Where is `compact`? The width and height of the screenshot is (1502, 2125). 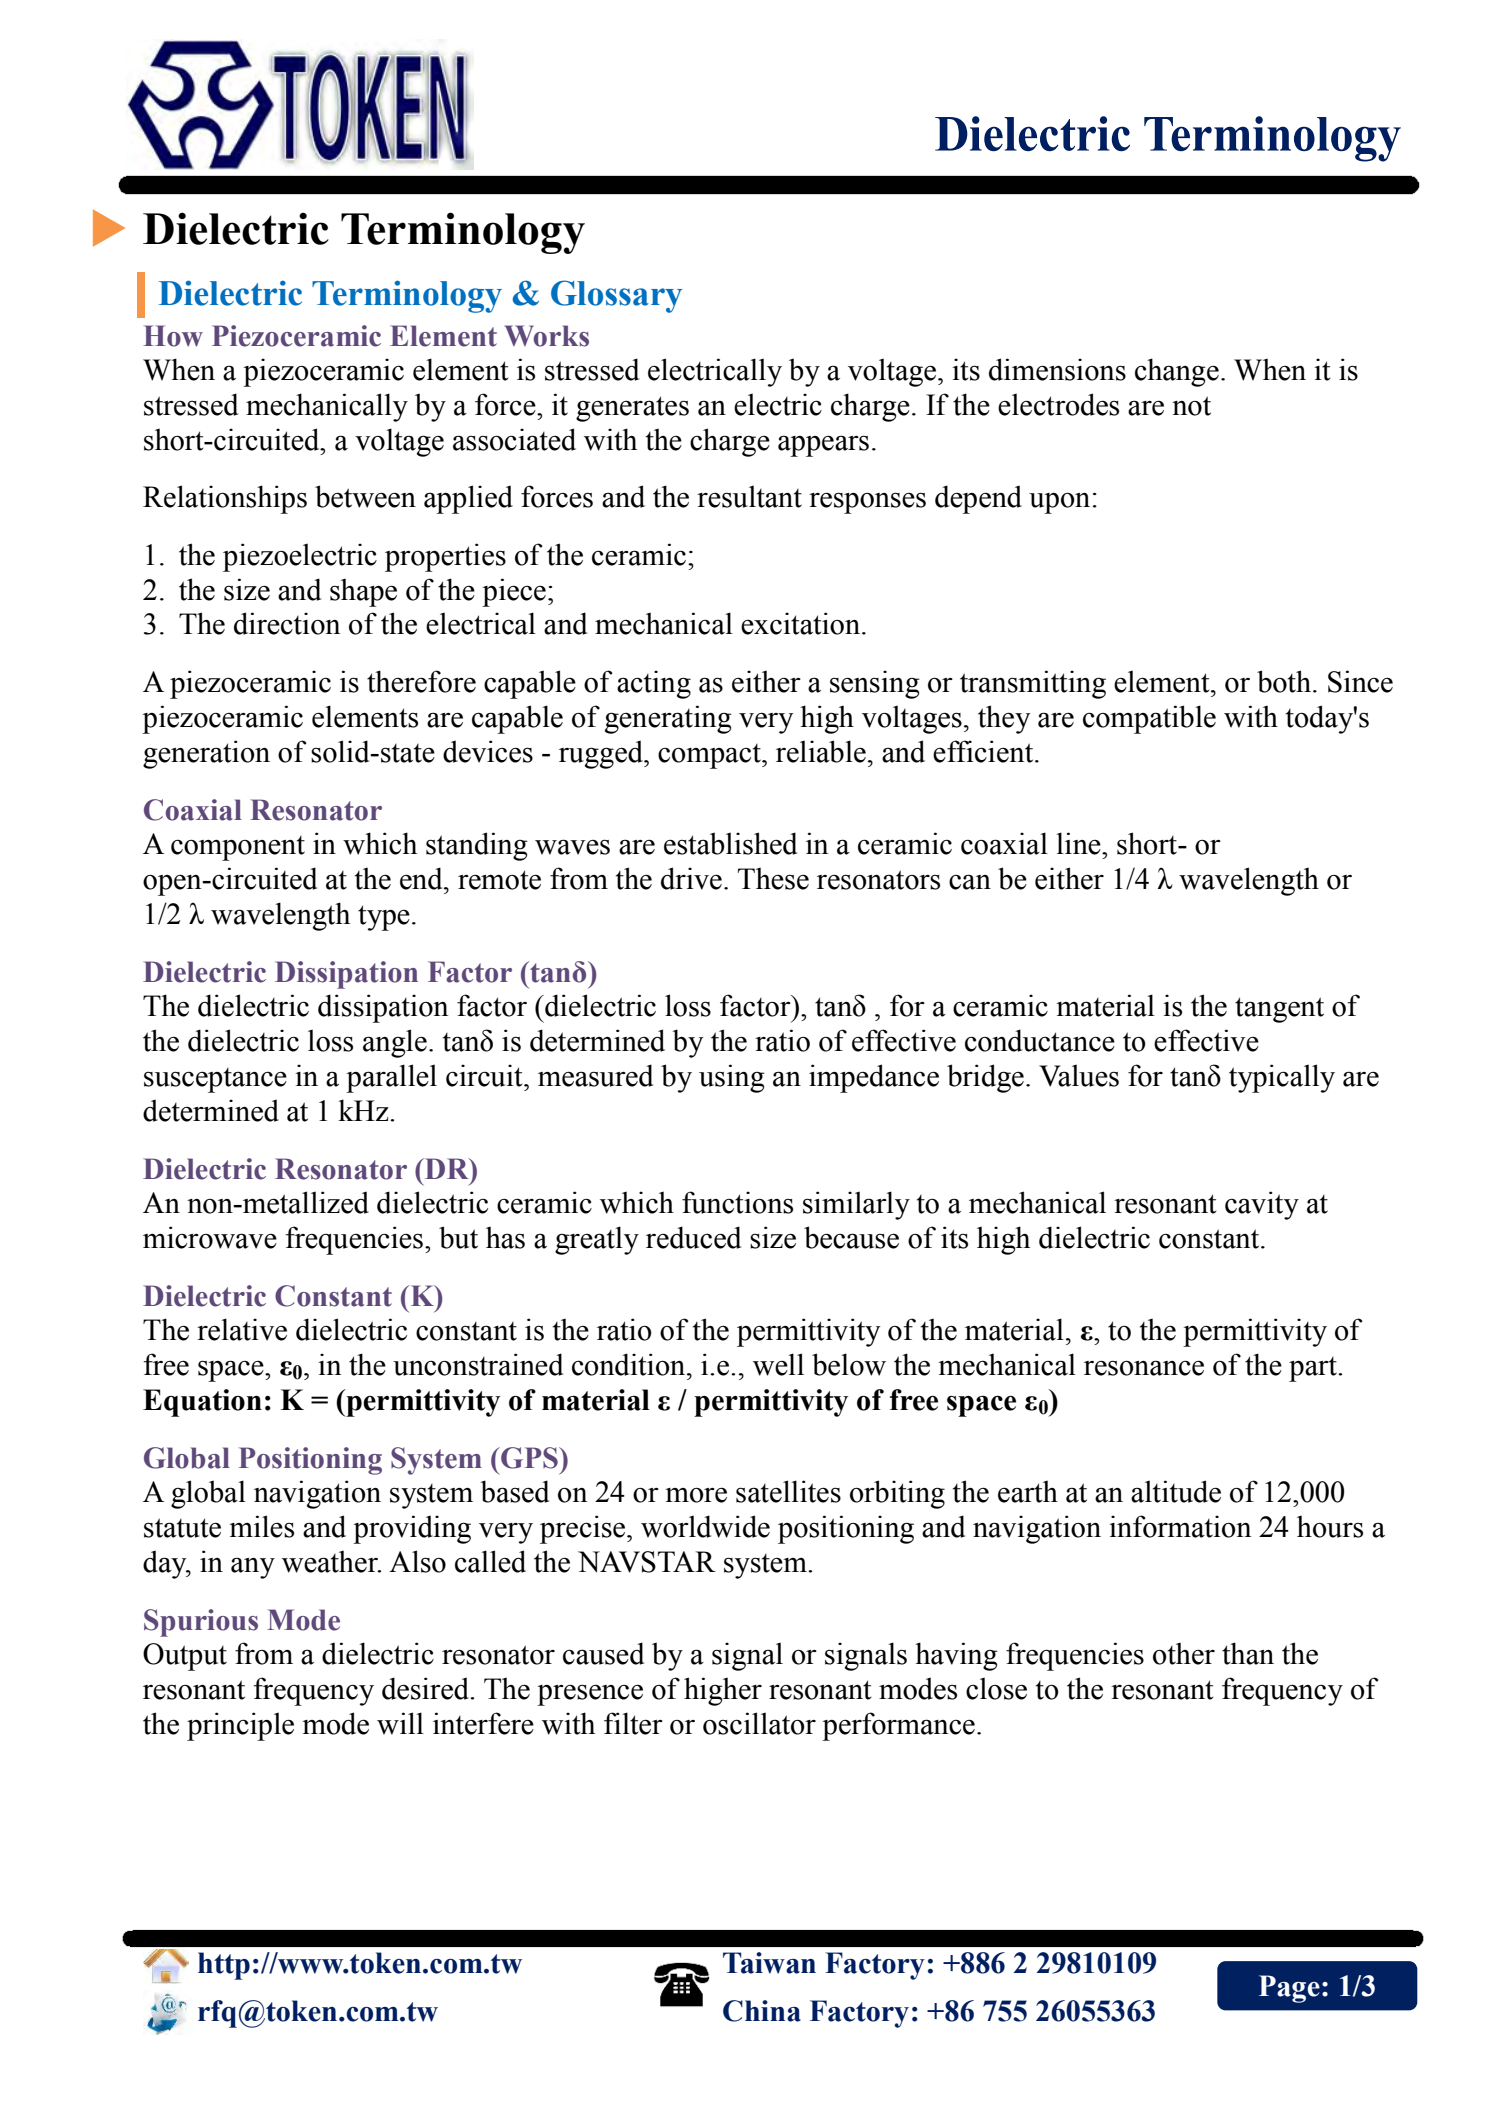
compact is located at coordinates (710, 756).
